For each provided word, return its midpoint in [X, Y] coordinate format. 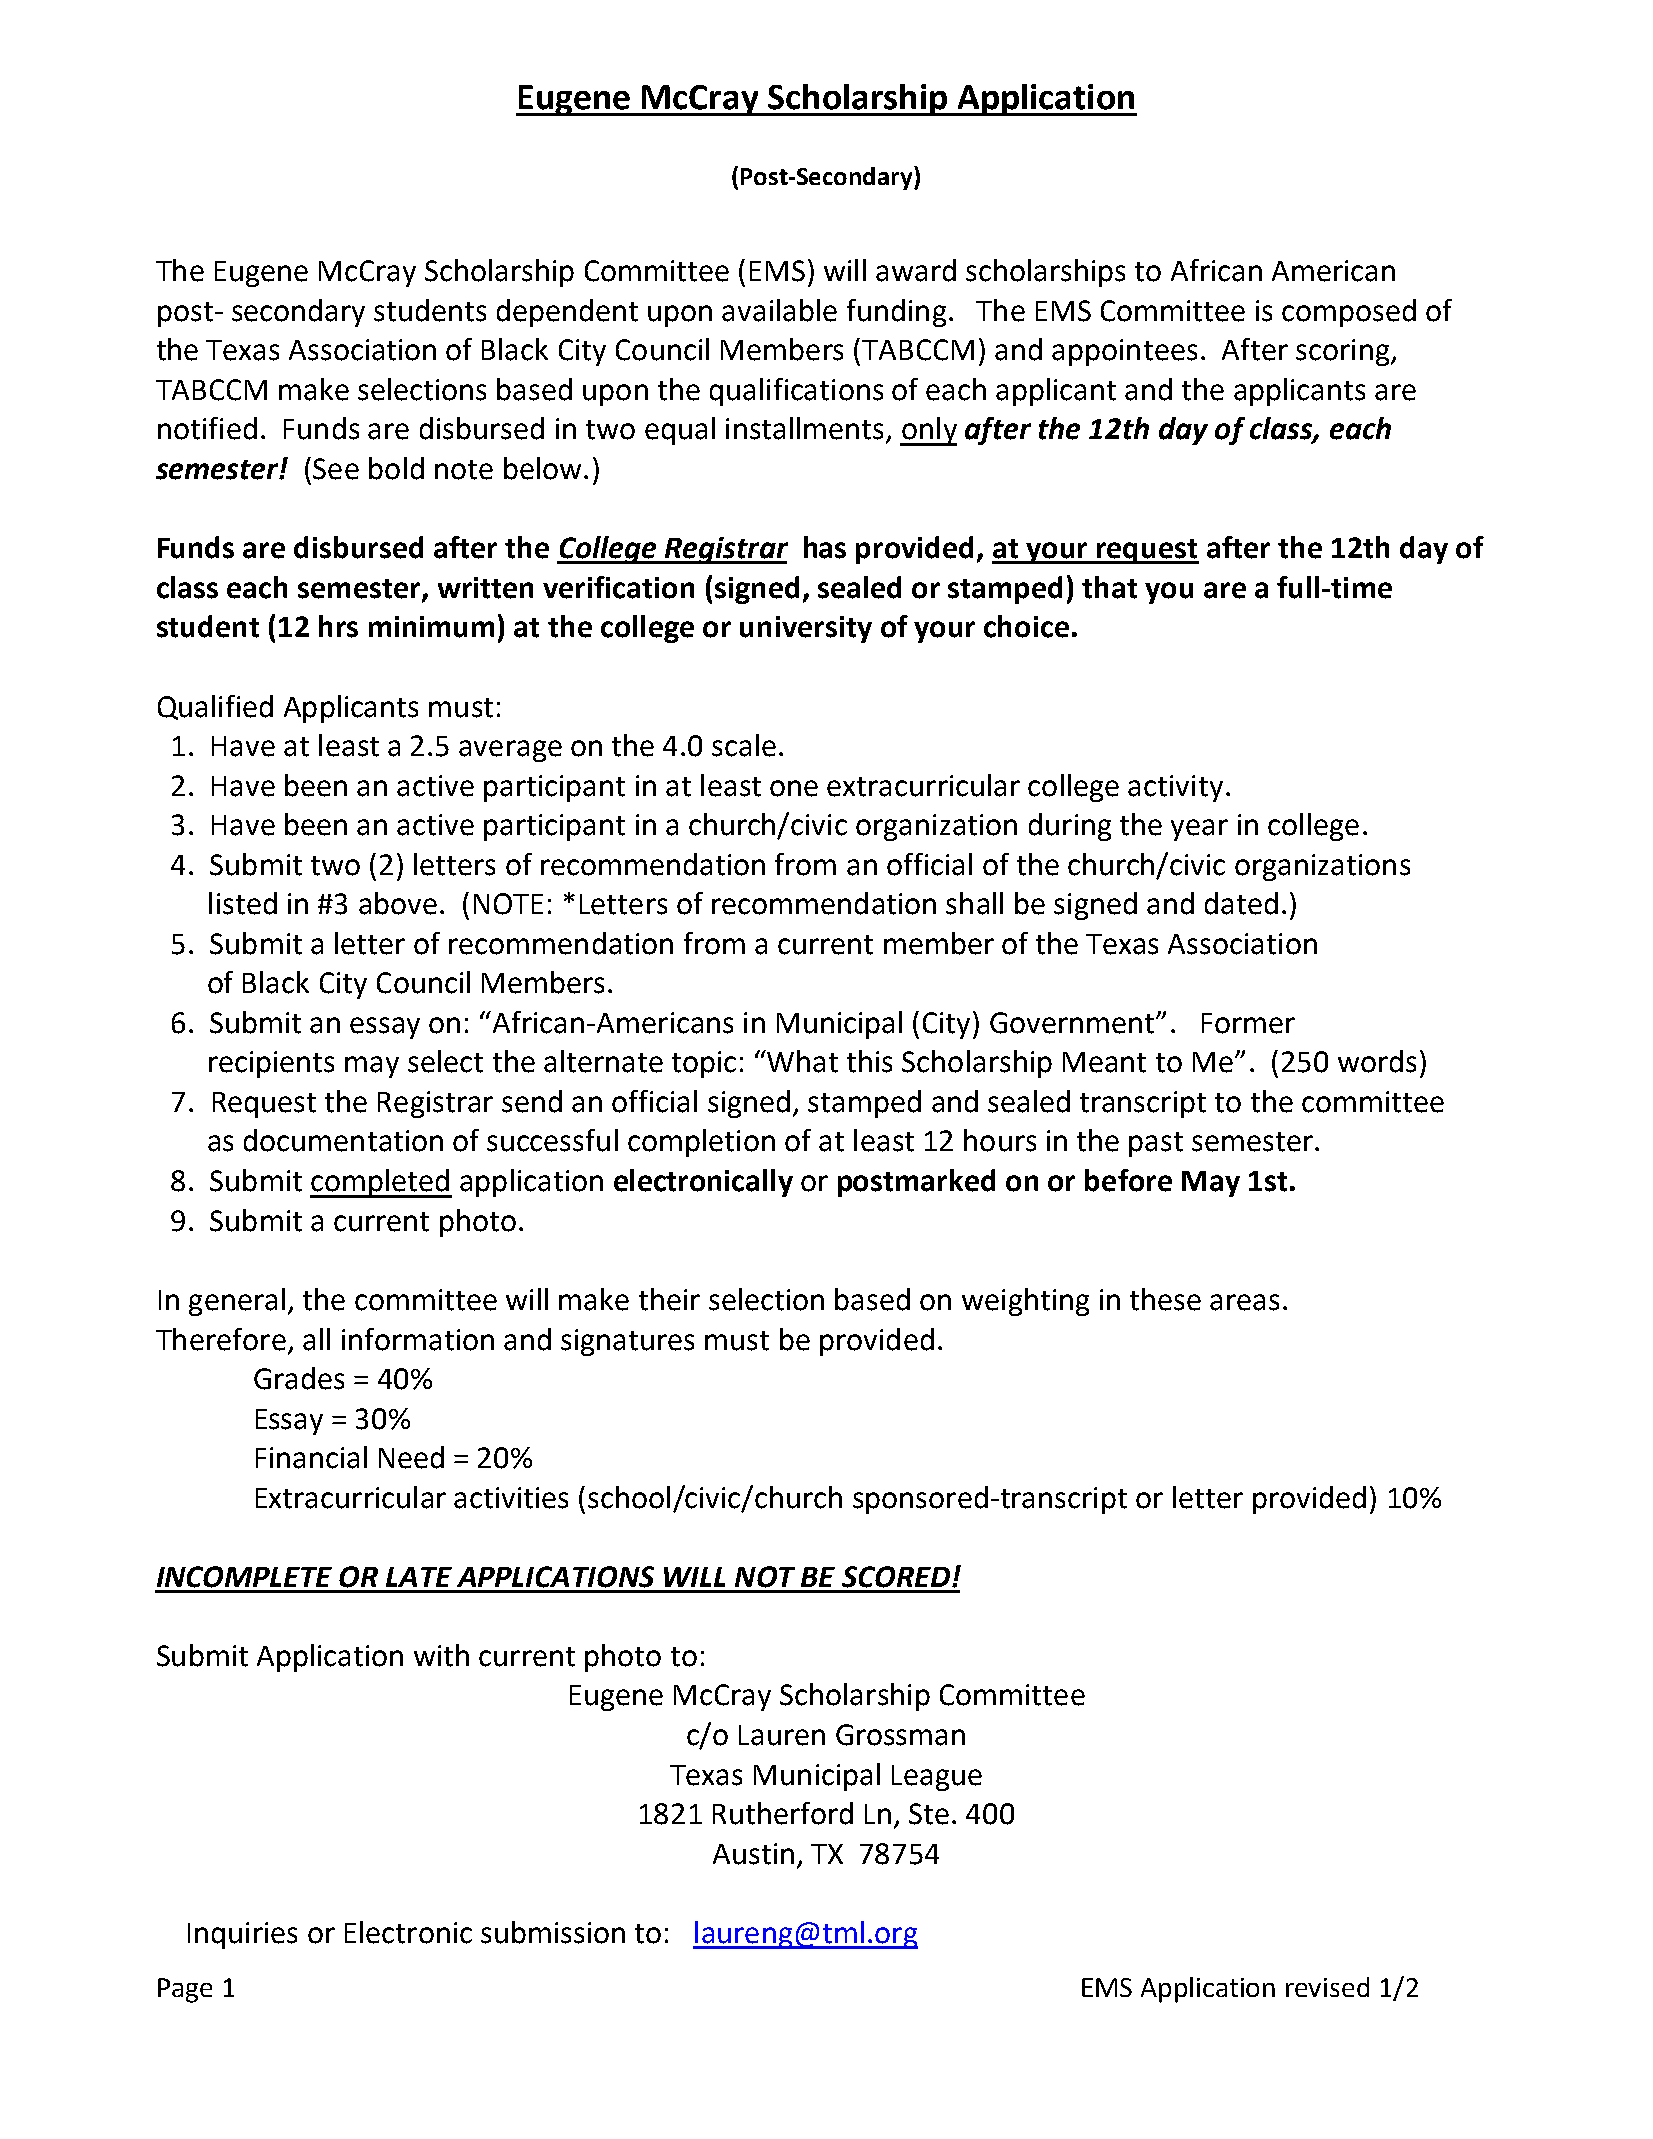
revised [1327, 1987]
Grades [299, 1378]
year [1199, 830]
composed [1349, 313]
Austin [753, 1854]
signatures [627, 1342]
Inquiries [242, 1935]
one [794, 788]
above [398, 903]
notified [207, 428]
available [779, 310]
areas [1244, 1302]
